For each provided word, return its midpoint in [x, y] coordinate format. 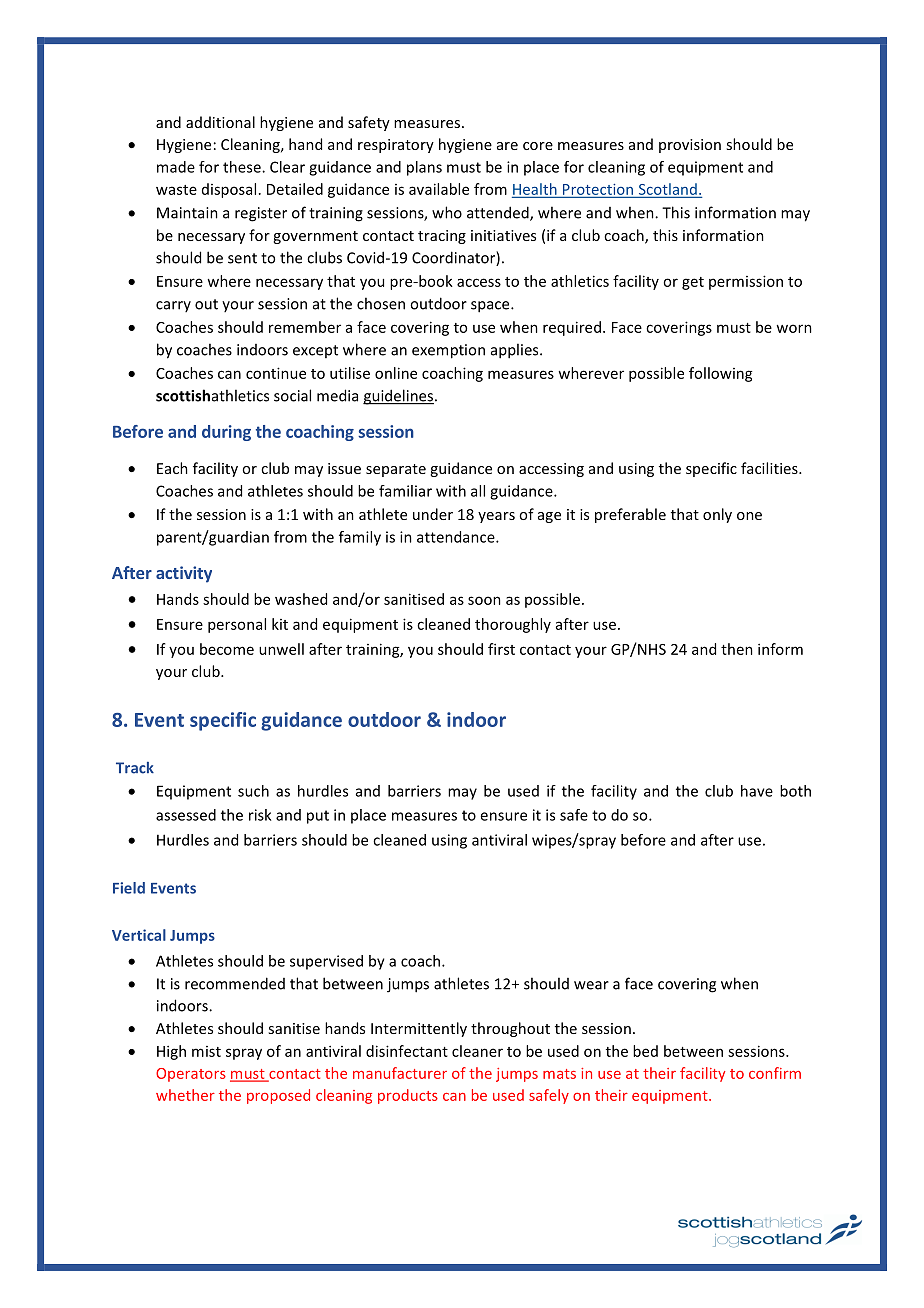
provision [690, 146]
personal [237, 625]
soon [484, 600]
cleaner [477, 1051]
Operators [191, 1075]
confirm [775, 1073]
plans [424, 168]
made [176, 167]
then [737, 649]
